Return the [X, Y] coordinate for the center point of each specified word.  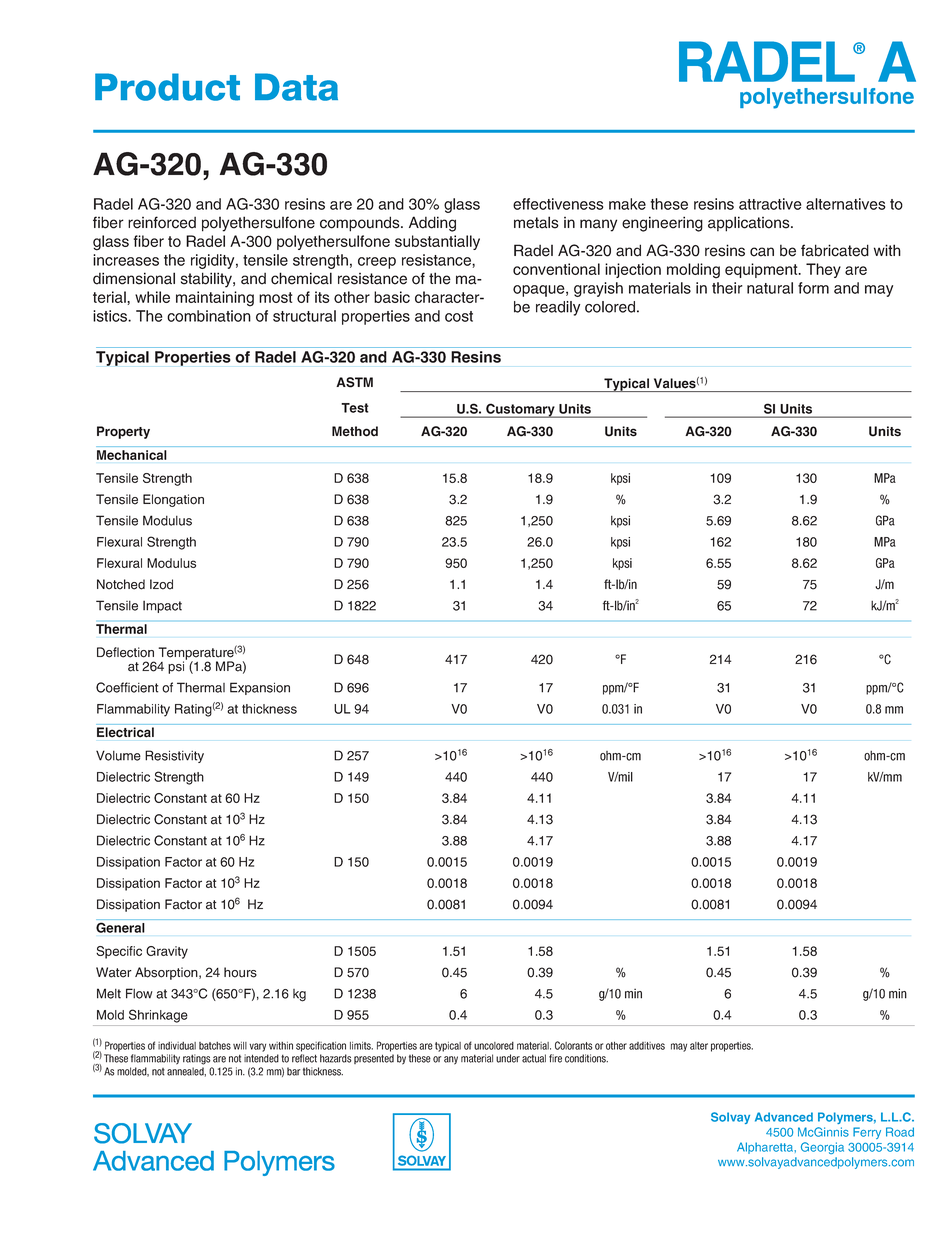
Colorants [573, 1045]
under [508, 1058]
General [120, 928]
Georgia [822, 1148]
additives [647, 1046]
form [813, 288]
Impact [162, 607]
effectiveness [558, 204]
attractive [770, 204]
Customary [520, 410]
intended [261, 1058]
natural [770, 288]
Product [167, 87]
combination [209, 316]
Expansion [260, 688]
